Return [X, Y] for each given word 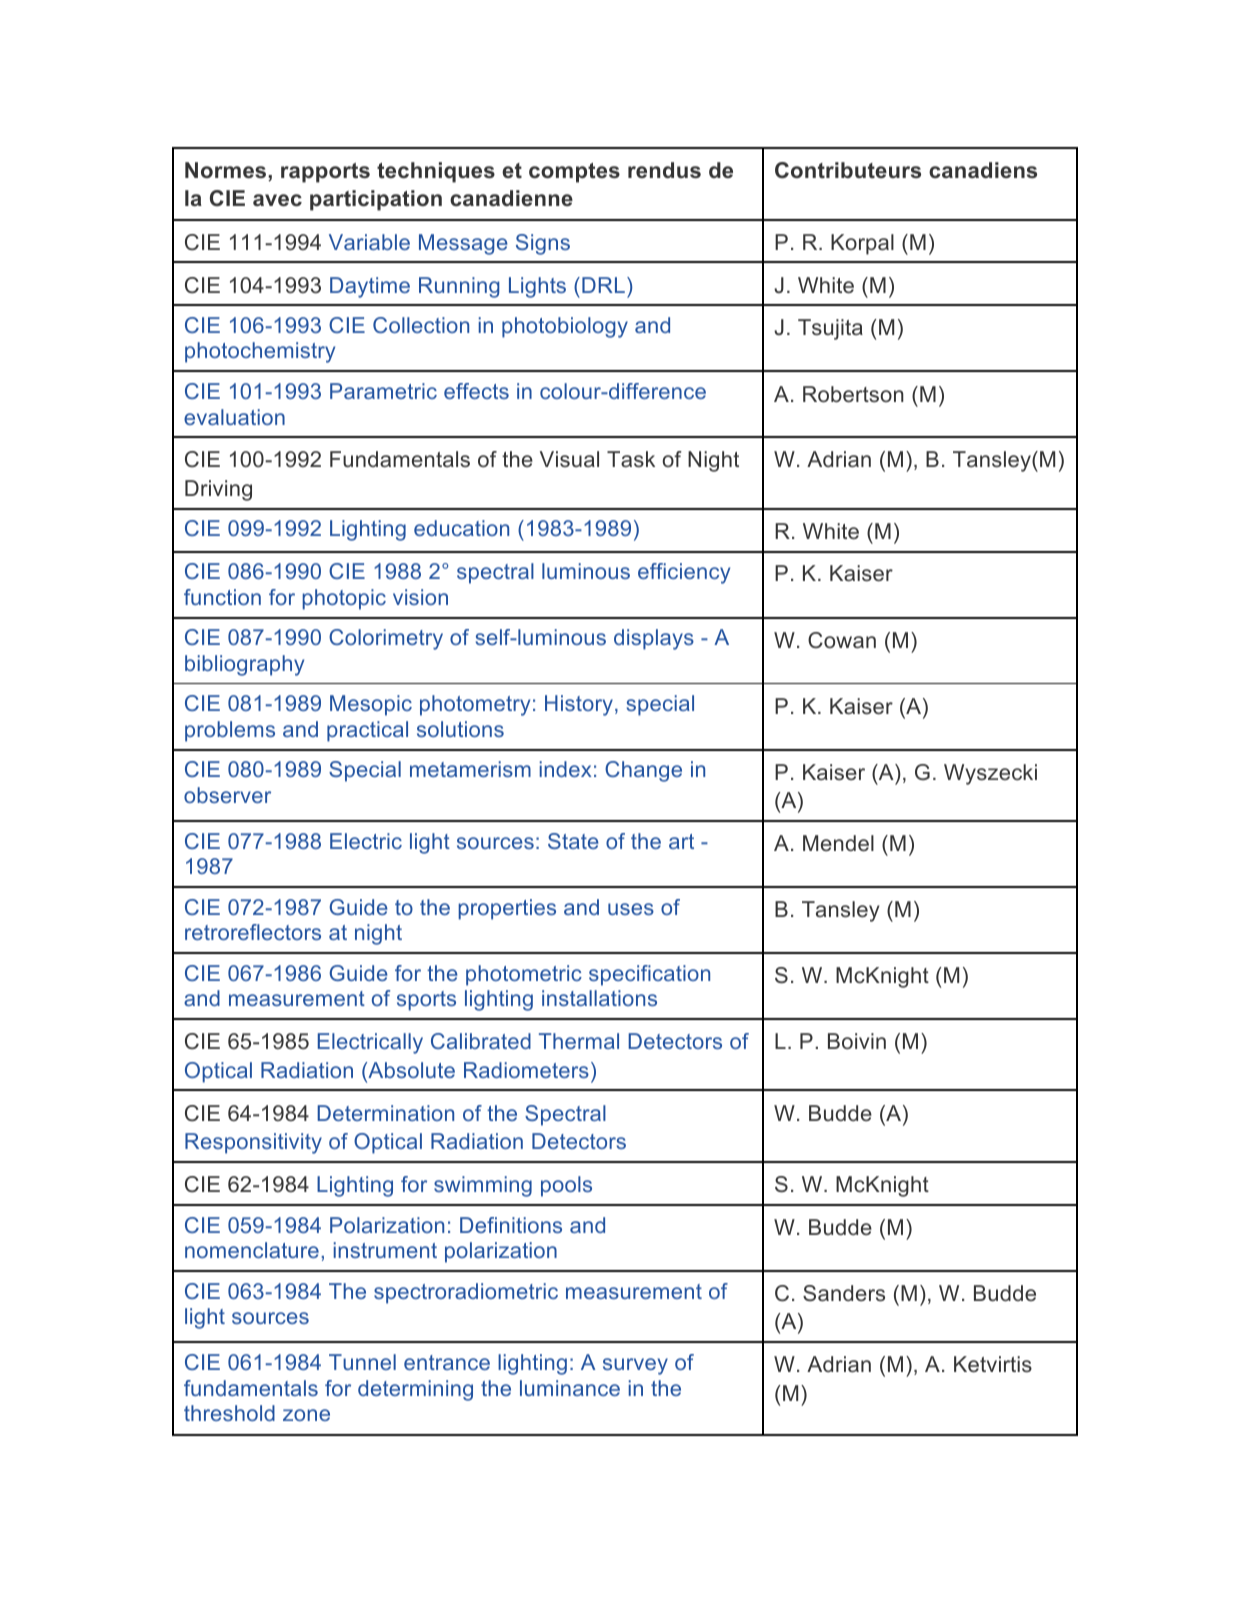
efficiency [684, 573]
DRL [603, 285]
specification [649, 975]
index [565, 769]
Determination [385, 1113]
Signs [543, 244]
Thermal [579, 1041]
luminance [570, 1388]
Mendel [838, 843]
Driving [218, 490]
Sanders [844, 1293]
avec [277, 200]
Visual [569, 459]
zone [306, 1415]
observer [227, 795]
